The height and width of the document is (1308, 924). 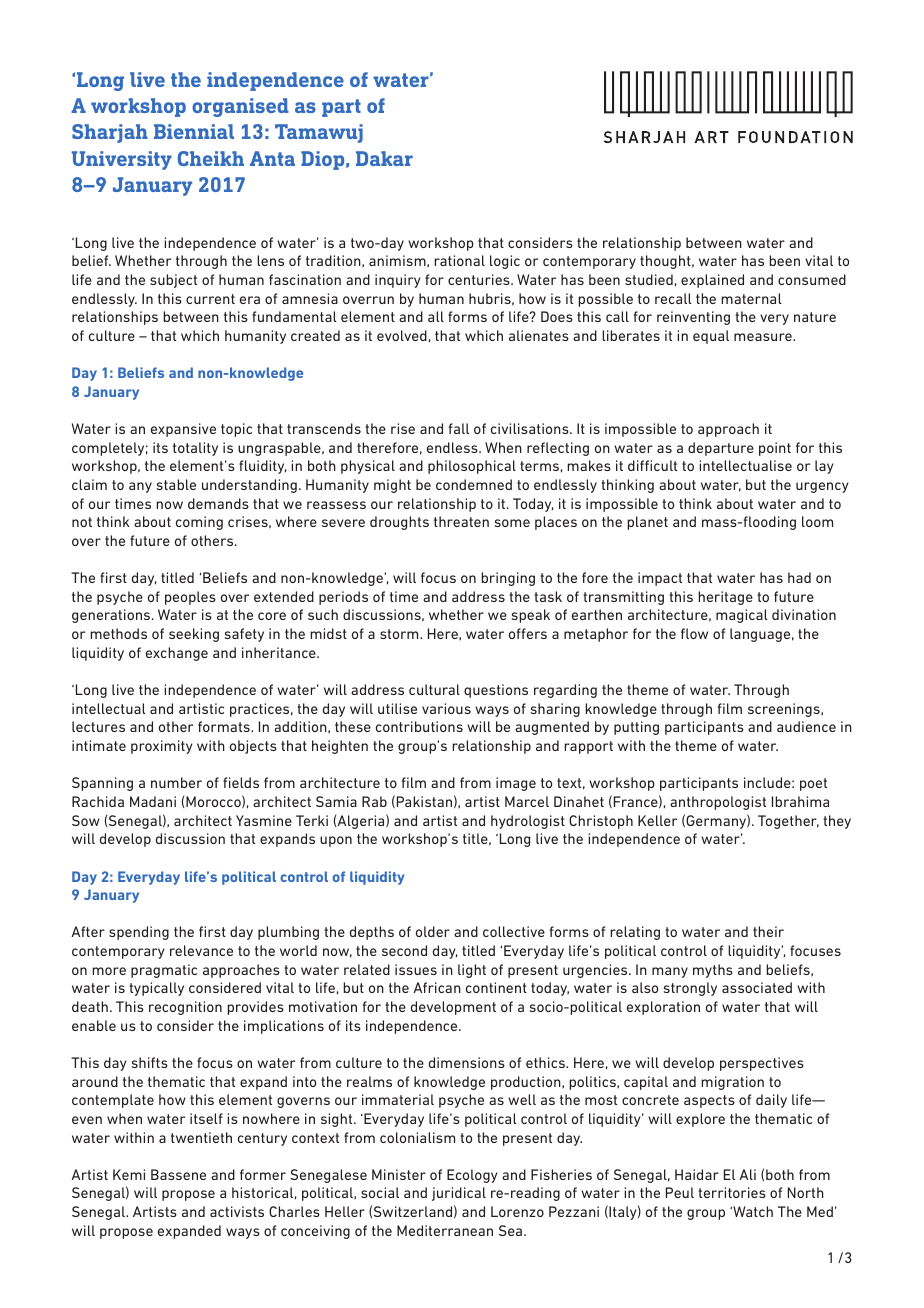 I want to click on spending, so click(x=139, y=933).
